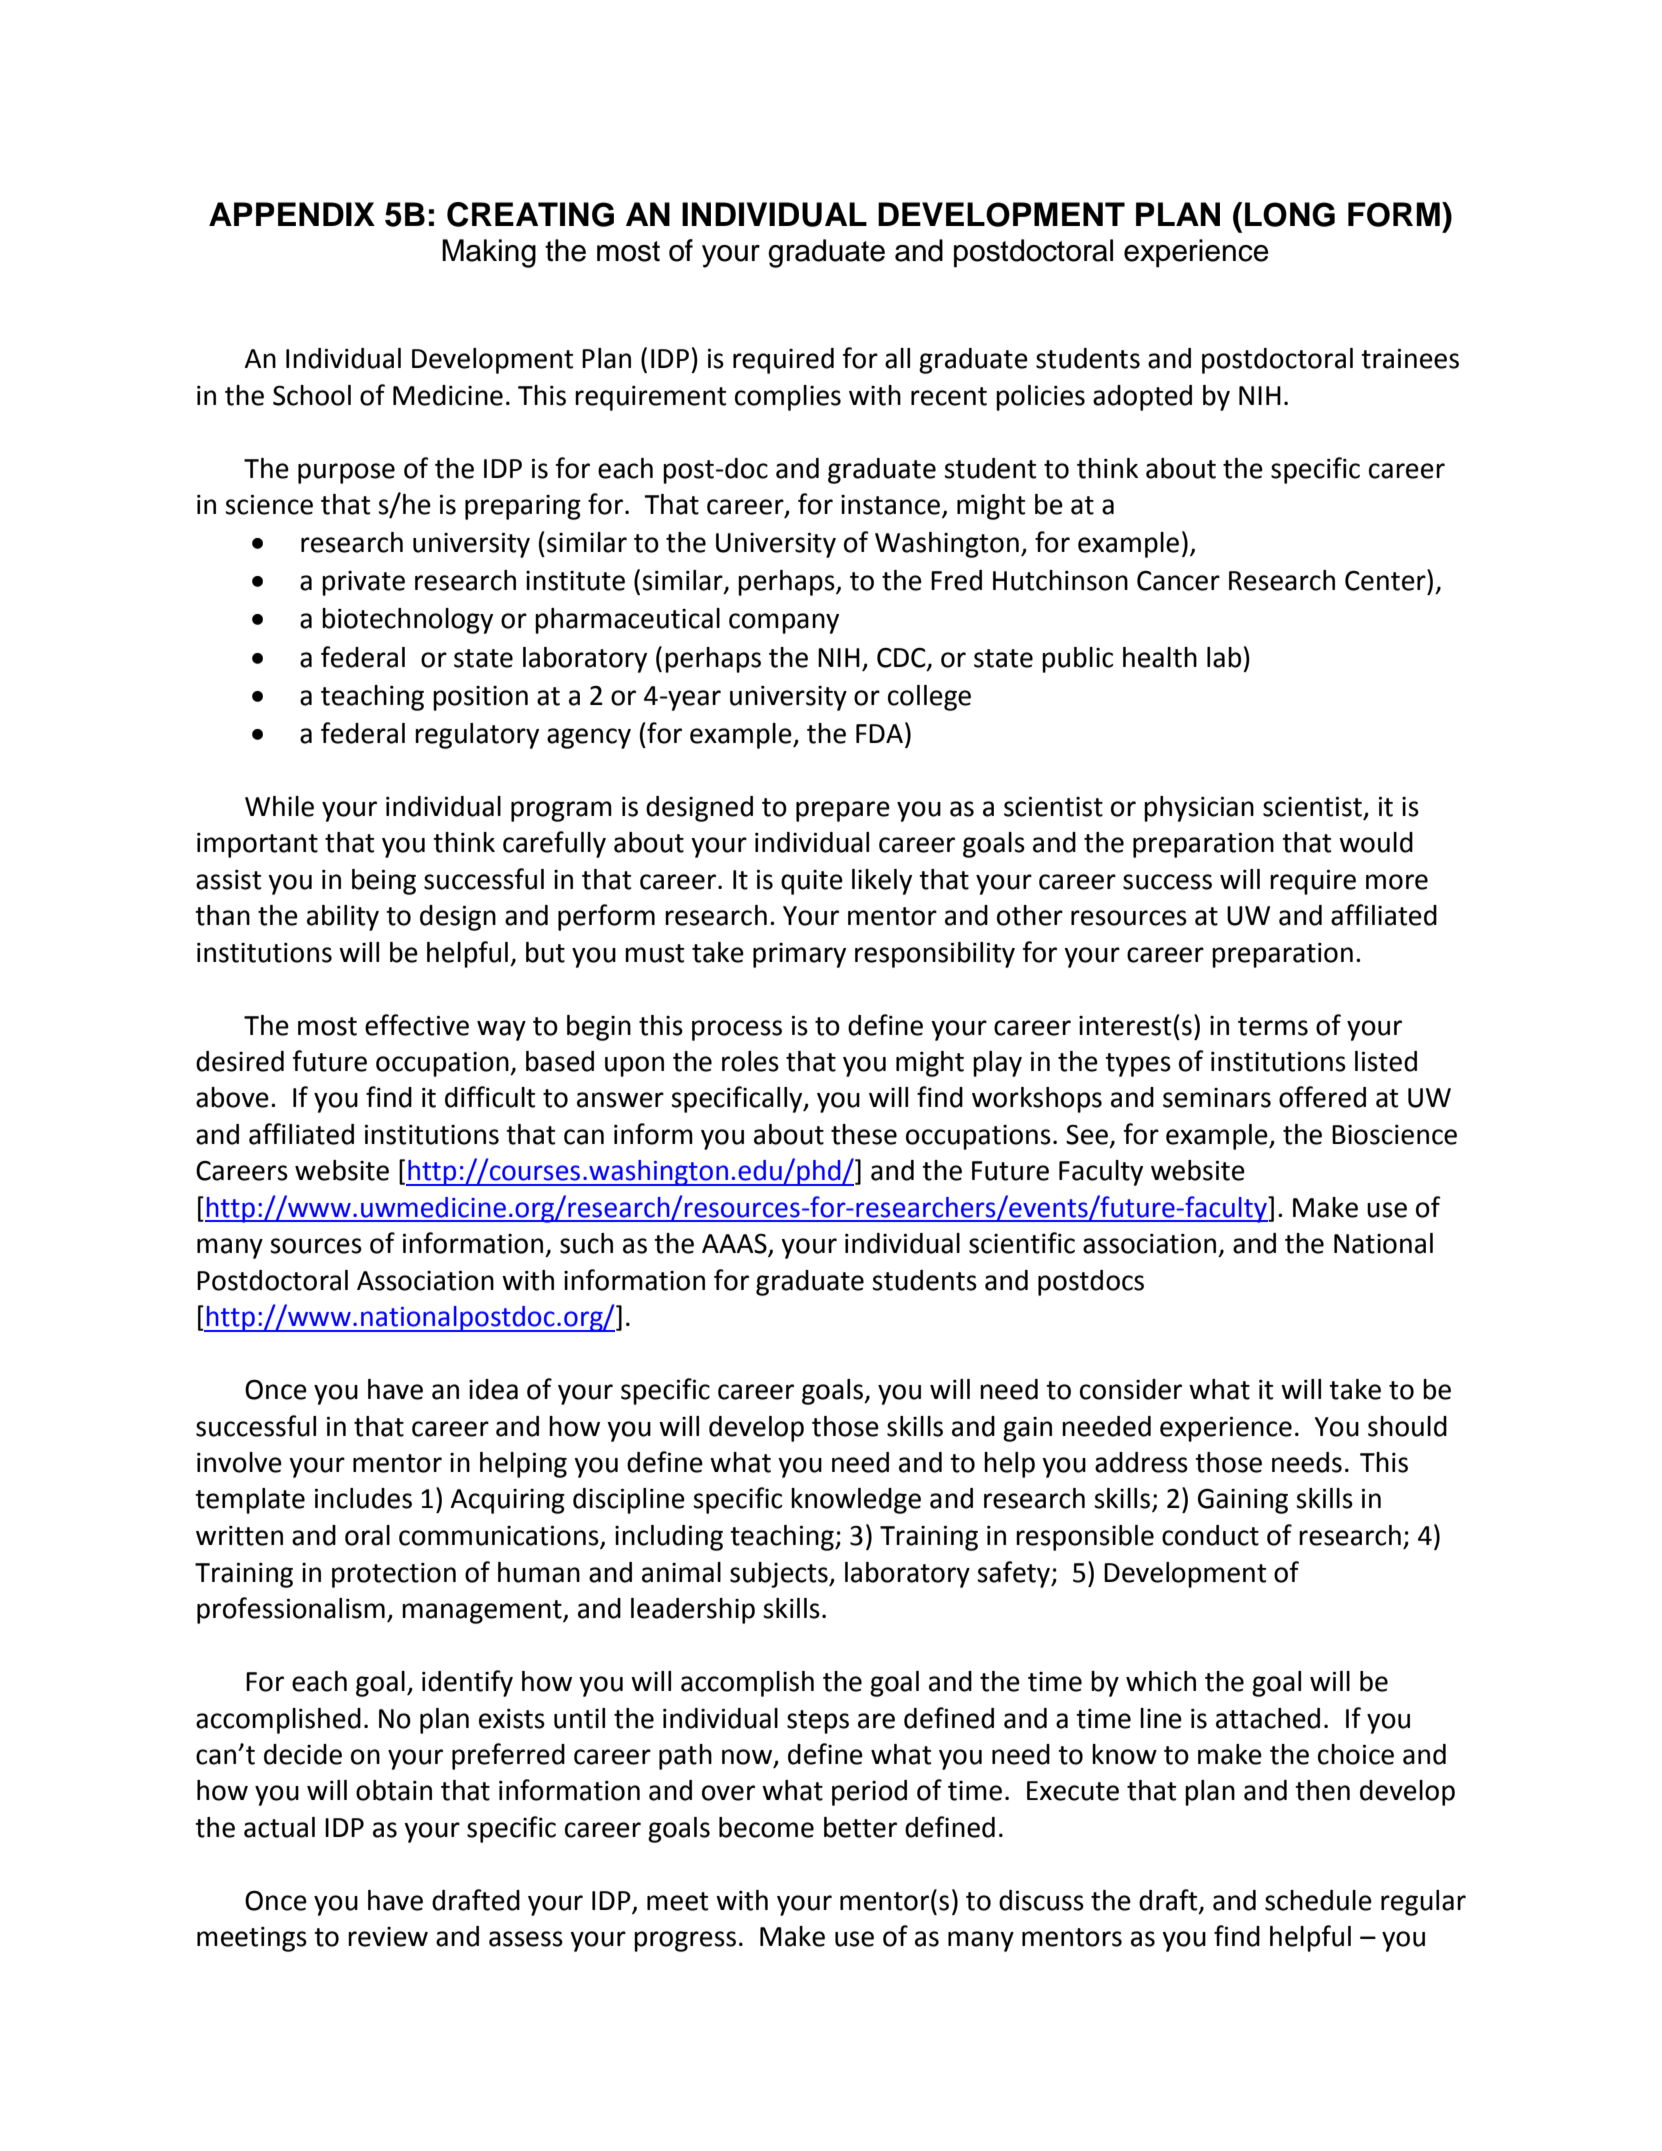 The height and width of the page is (2151, 1662). Describe the element at coordinates (388, 1937) in the page. I see `review` at that location.
